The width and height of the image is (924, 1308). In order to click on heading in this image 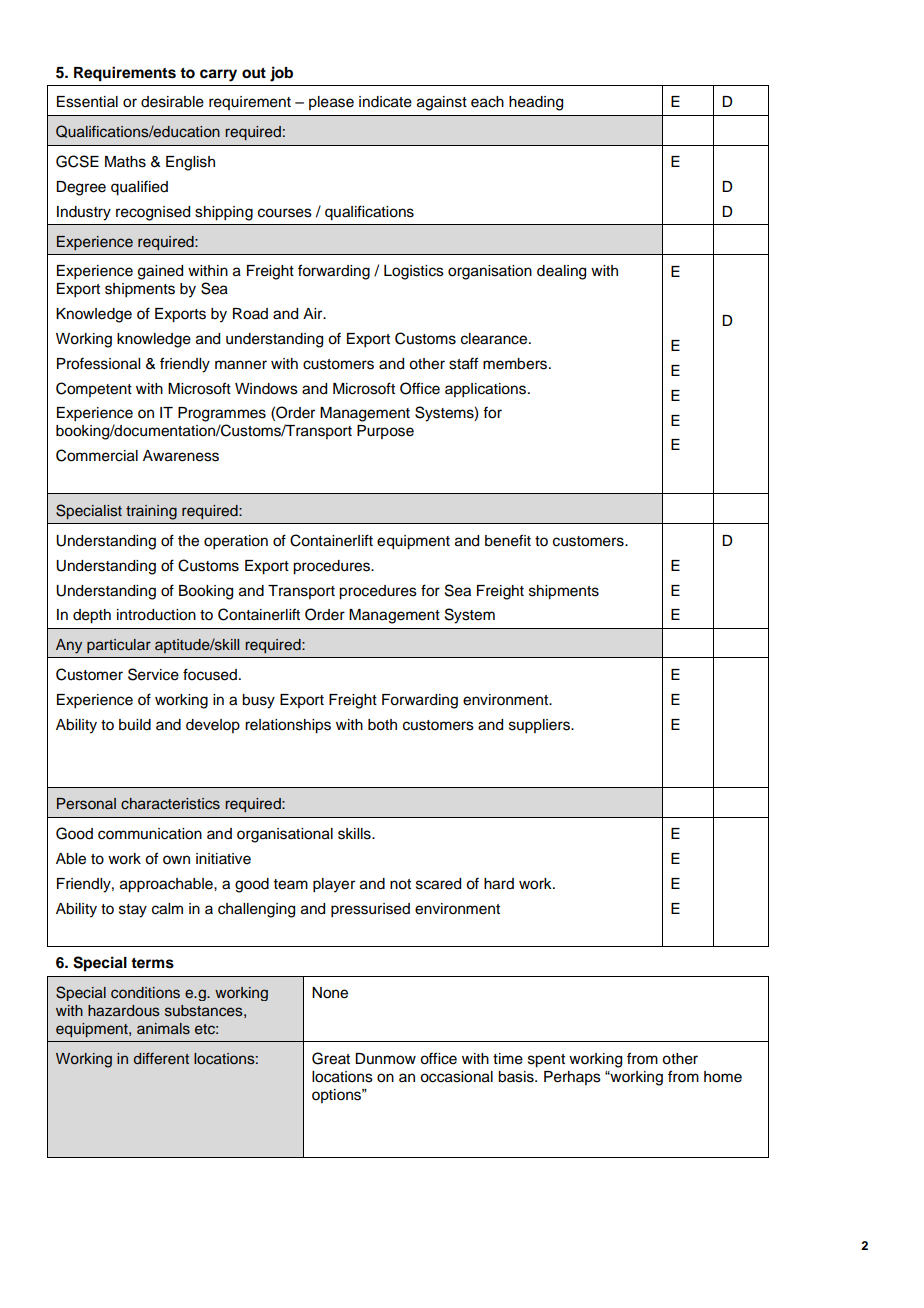, I will do `click(536, 103)`.
